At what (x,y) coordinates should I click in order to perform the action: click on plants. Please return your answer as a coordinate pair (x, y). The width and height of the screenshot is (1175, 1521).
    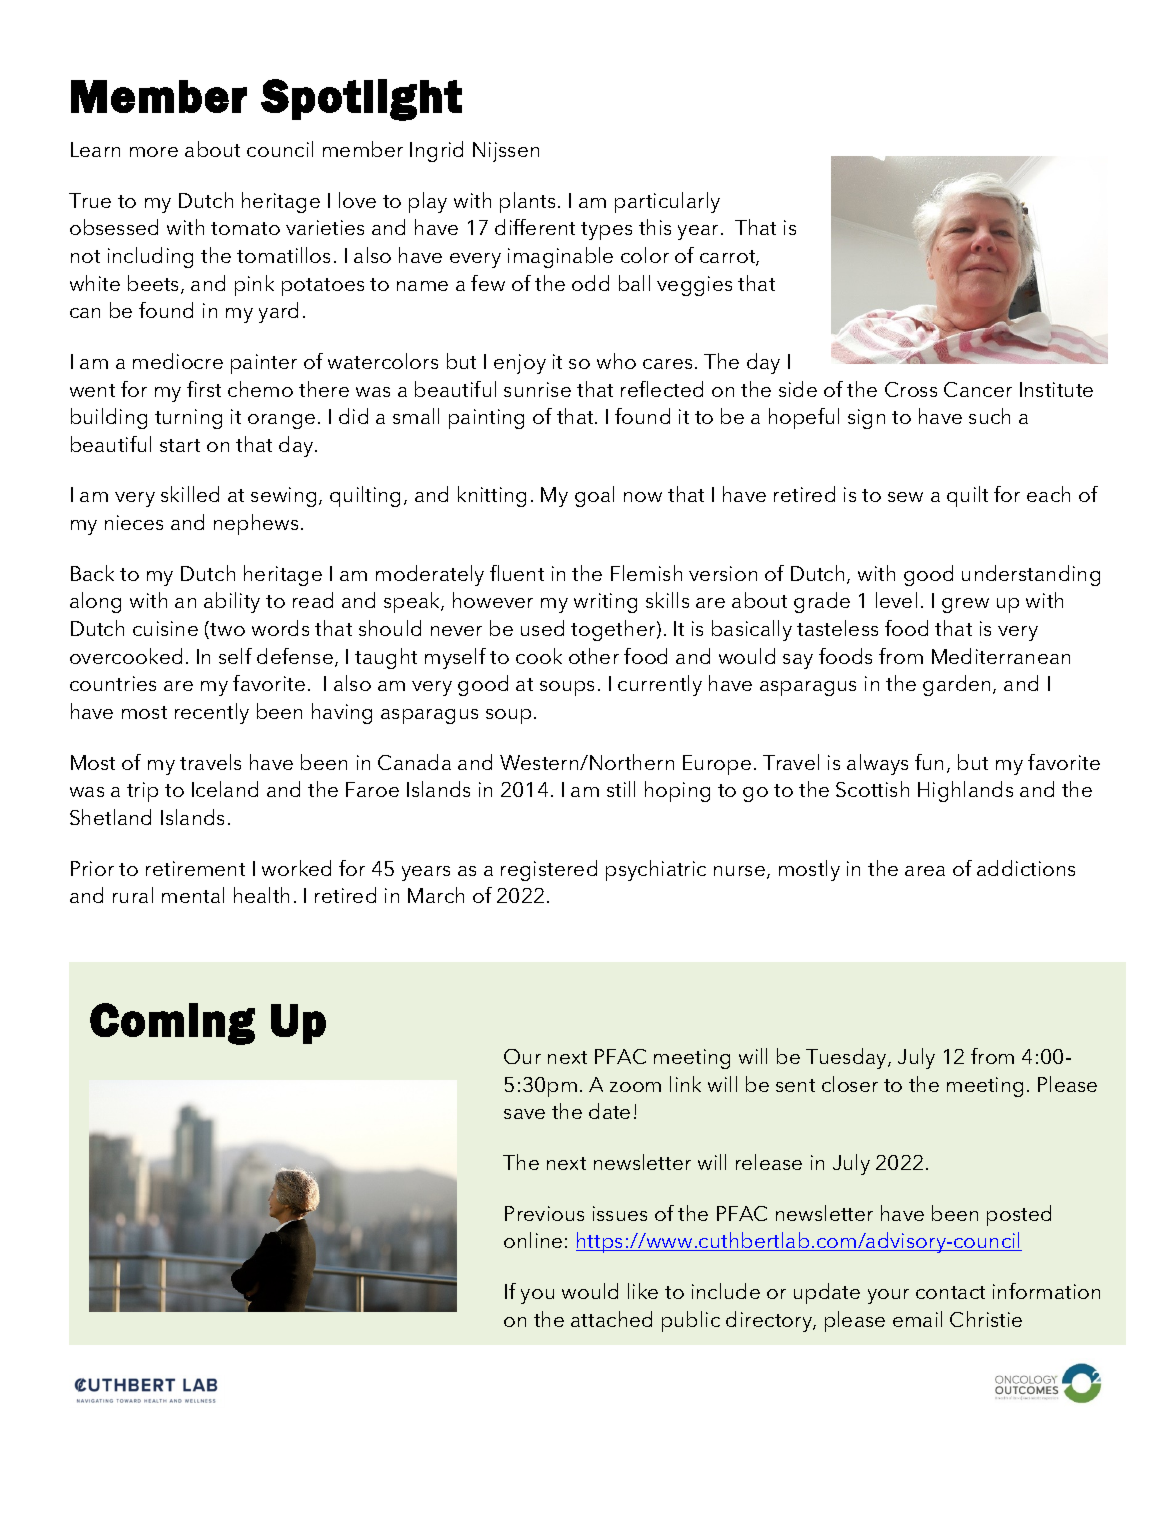
    Looking at the image, I should click on (529, 202).
